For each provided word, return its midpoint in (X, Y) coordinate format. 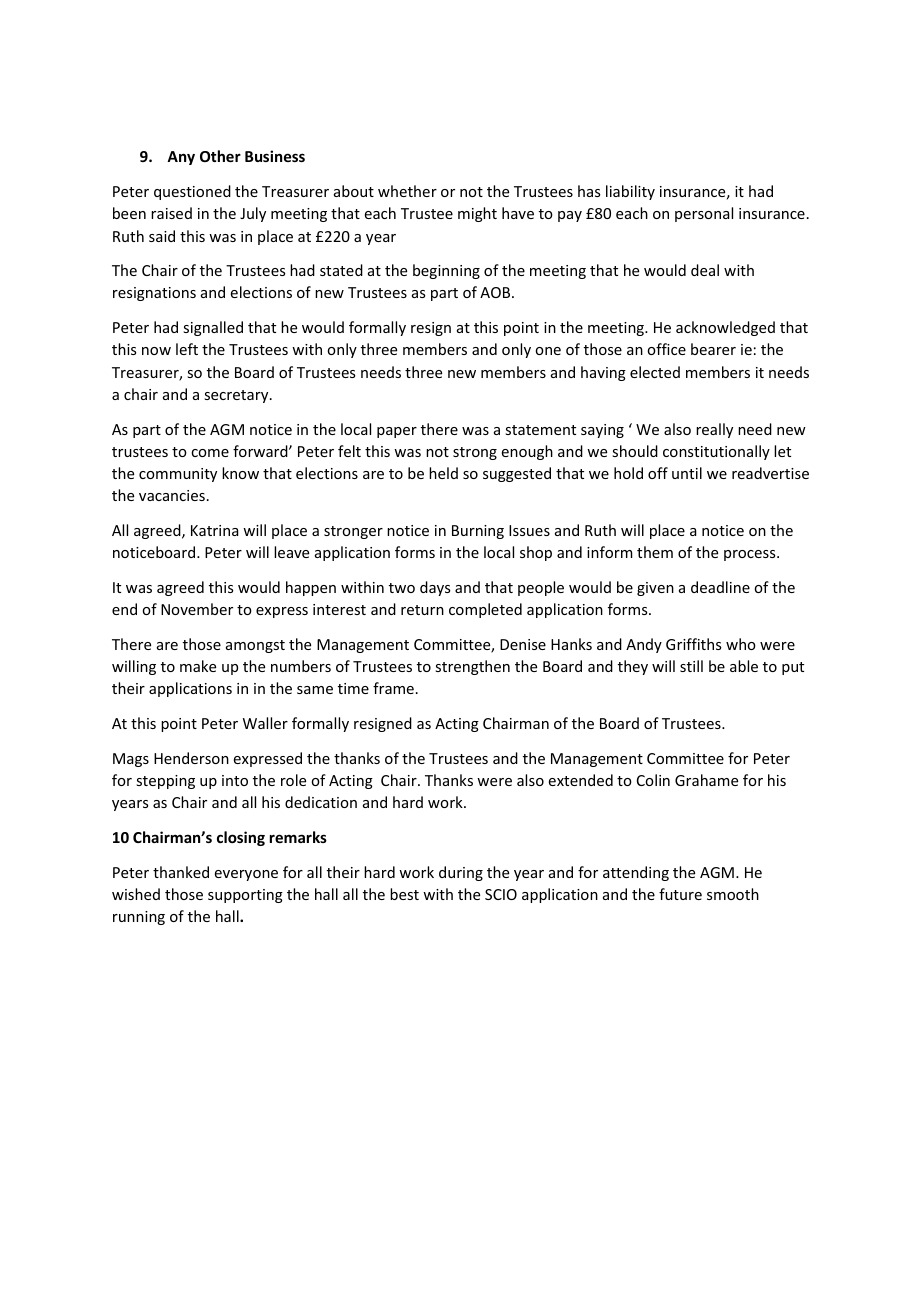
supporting (245, 896)
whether (407, 191)
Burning (478, 532)
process (751, 555)
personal (704, 214)
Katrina (215, 530)
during (461, 873)
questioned (192, 192)
